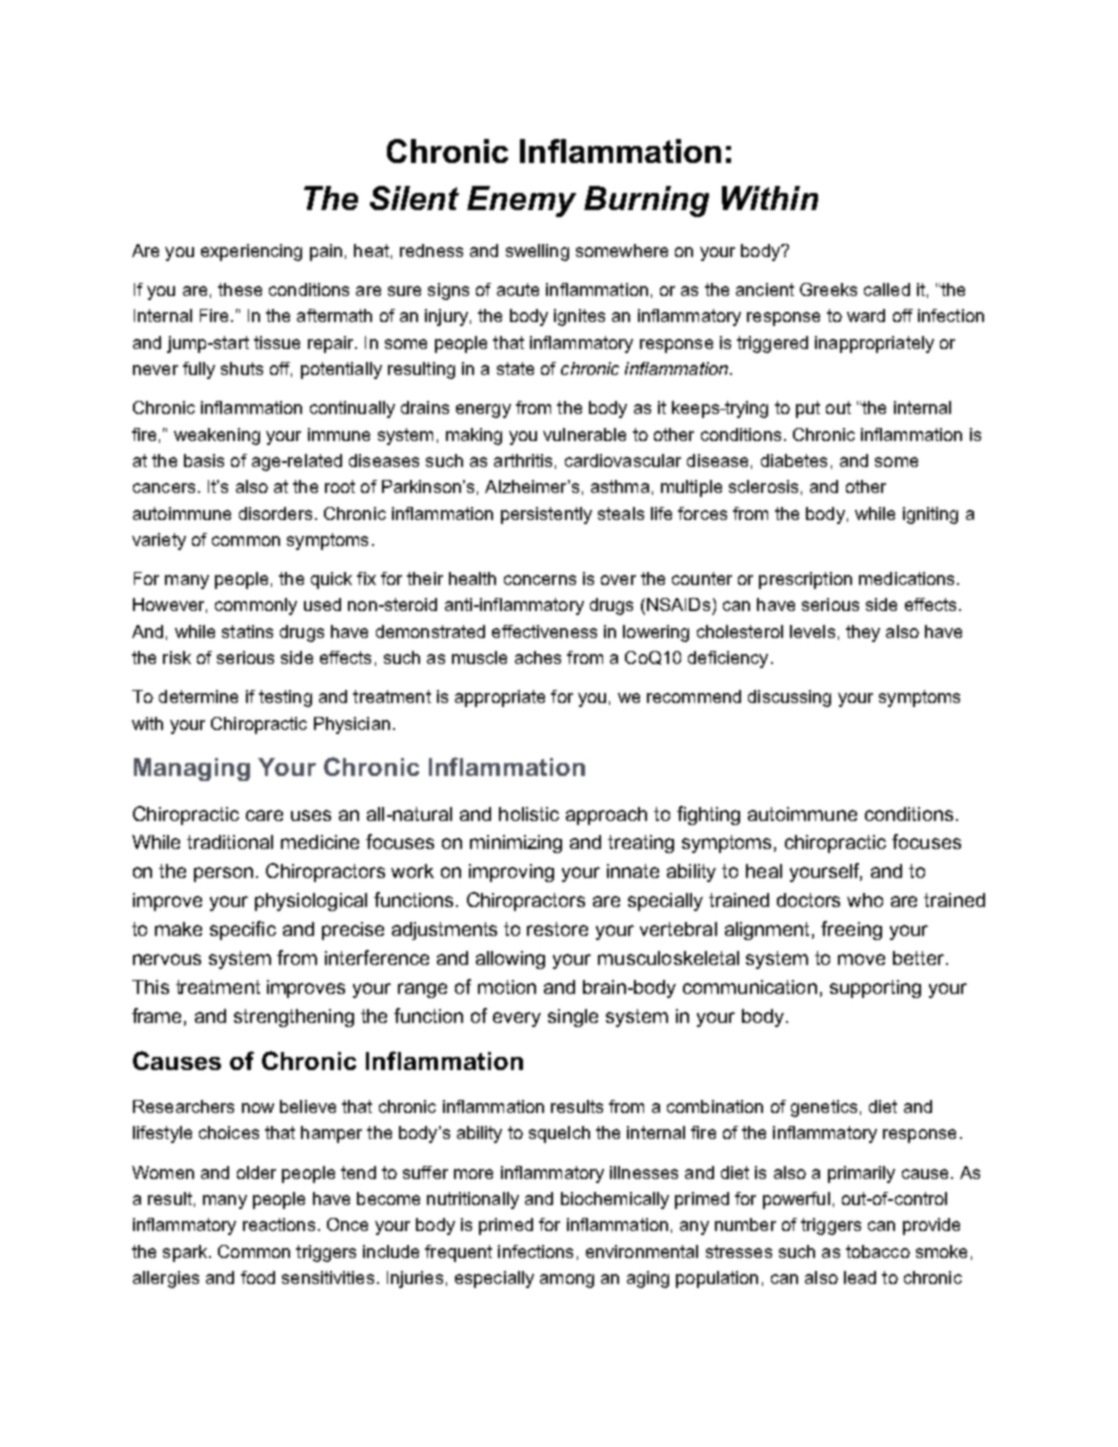 This screenshot has height=1447, width=1118. What do you see at coordinates (537, 252) in the screenshot?
I see `swelling` at bounding box center [537, 252].
